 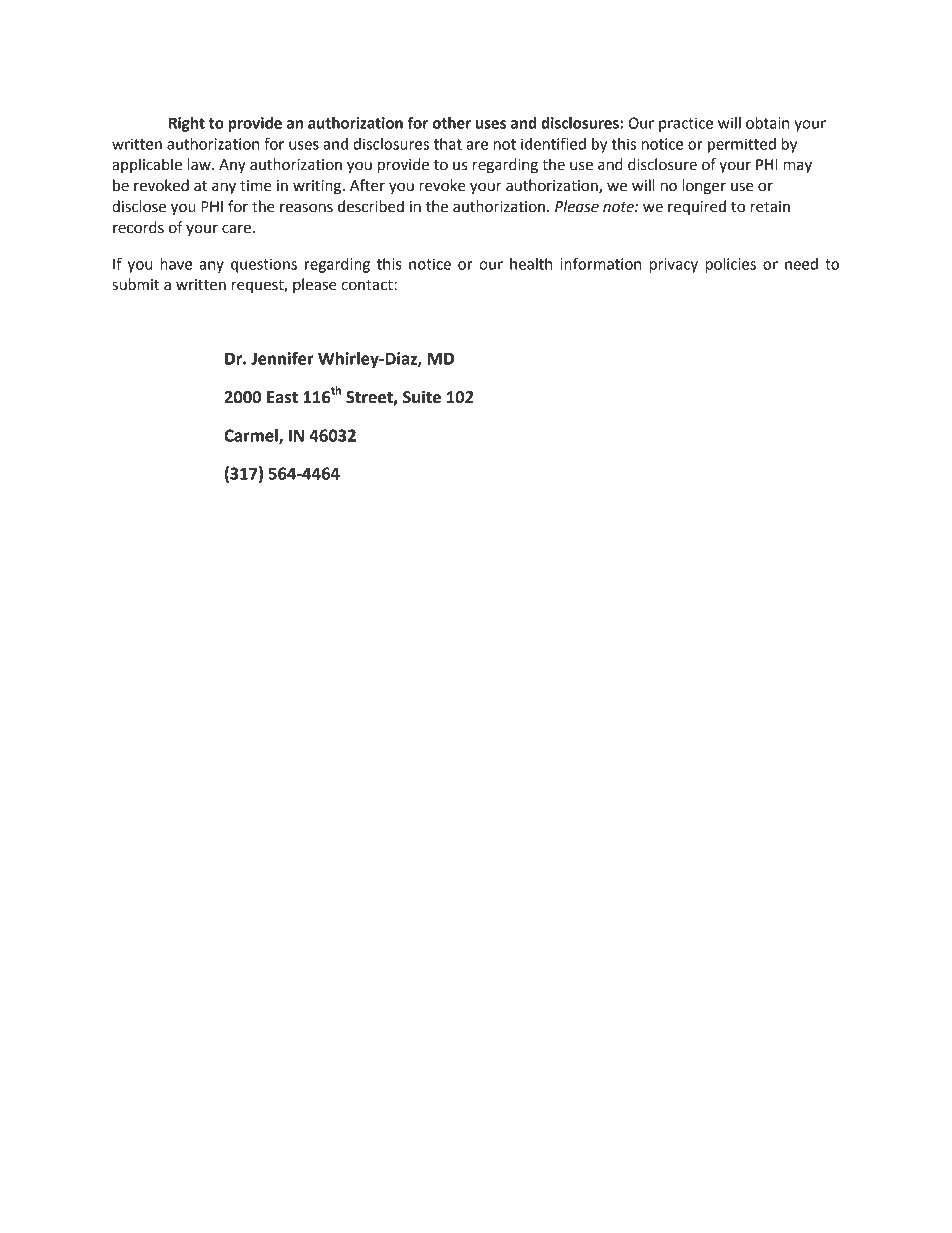 I want to click on policies, so click(x=730, y=265).
